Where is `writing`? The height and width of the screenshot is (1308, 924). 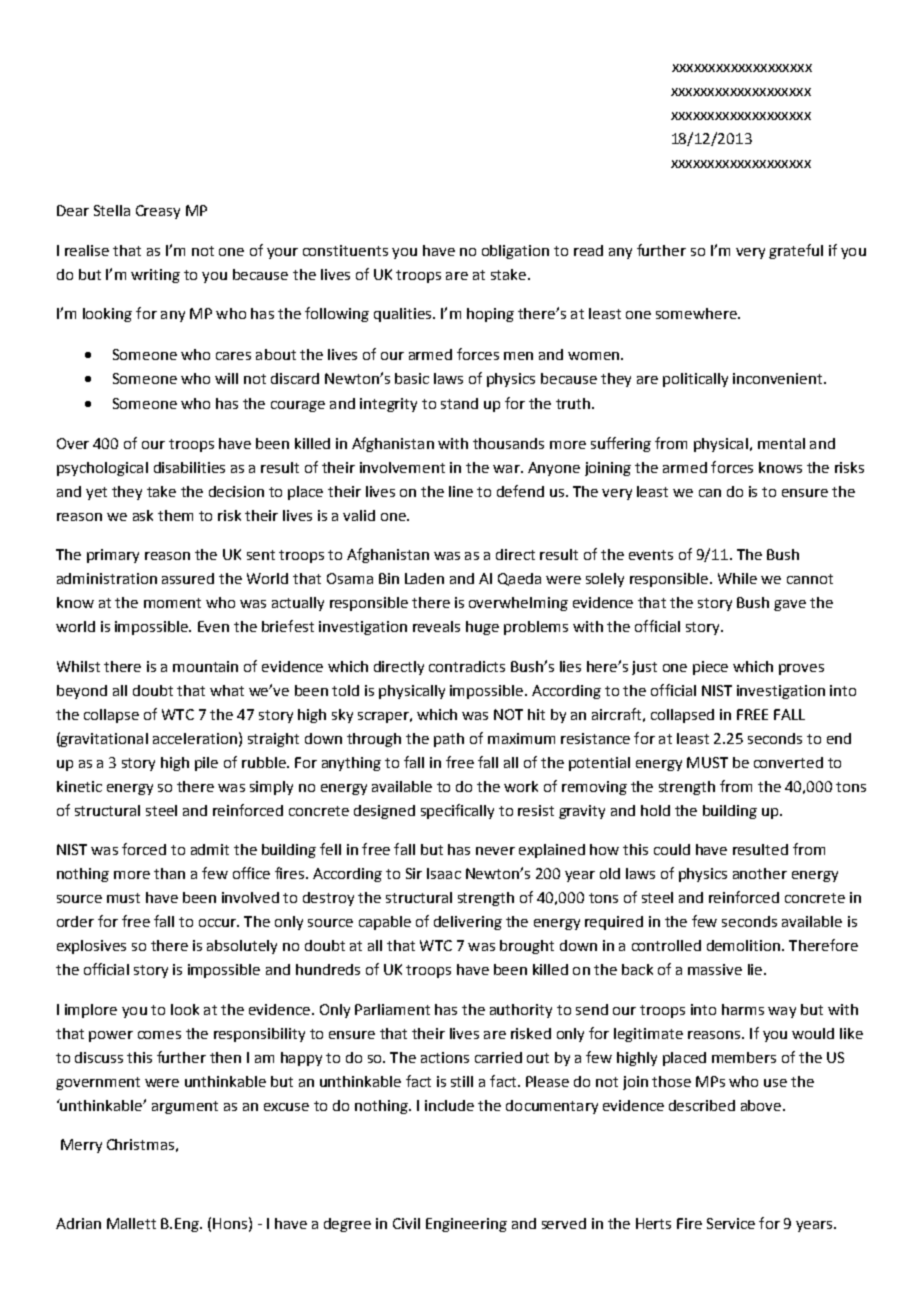
writing is located at coordinates (155, 276).
